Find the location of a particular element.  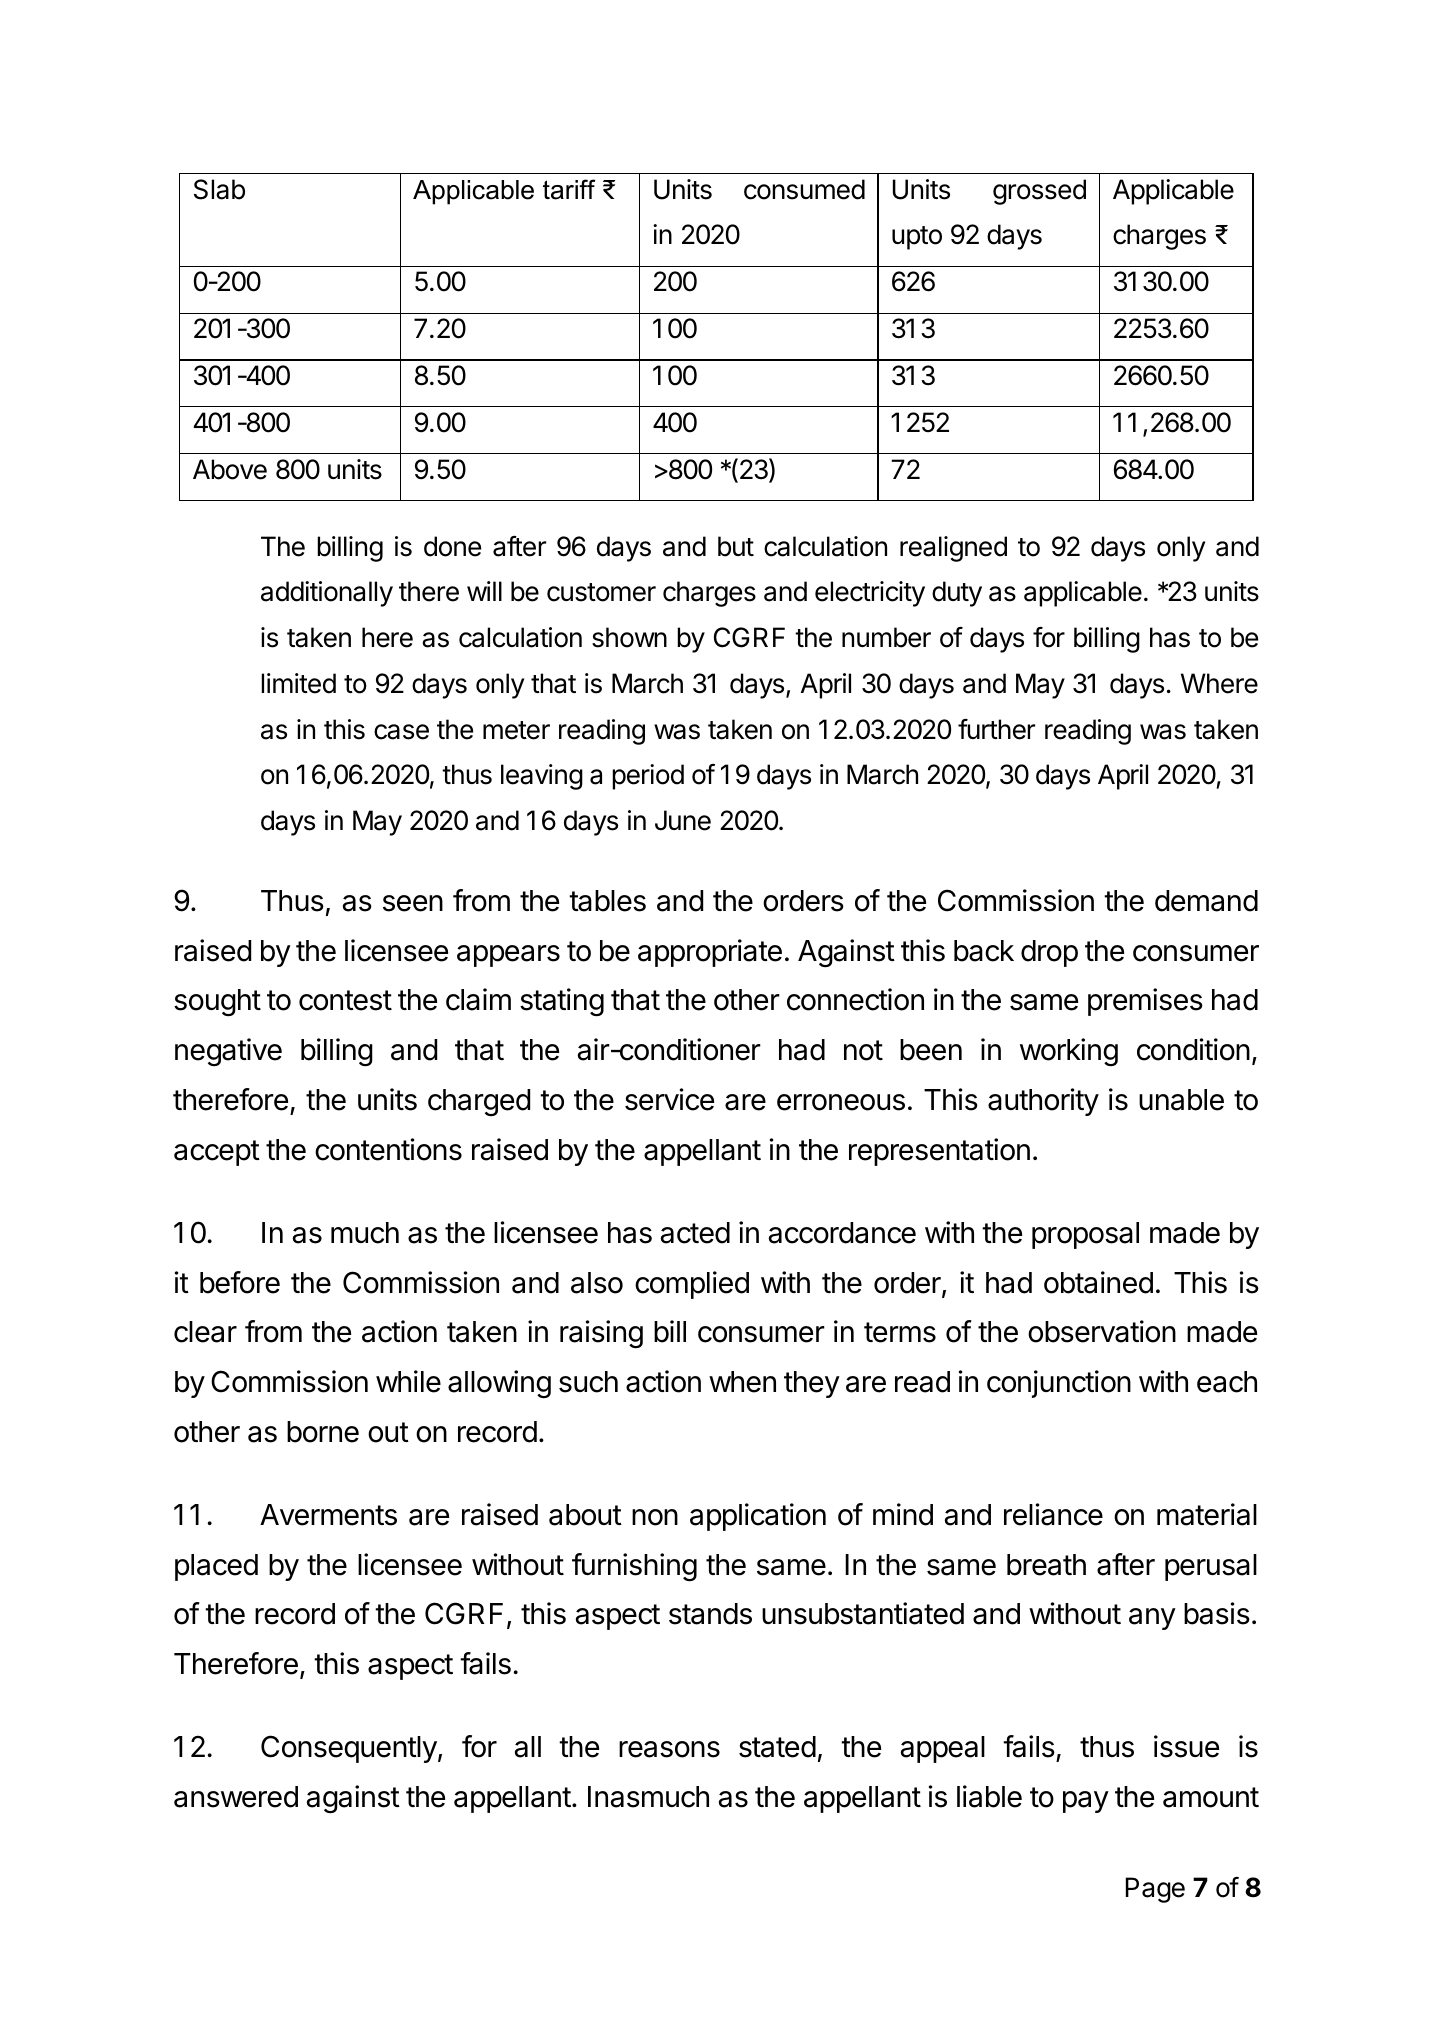

grossed is located at coordinates (1039, 192).
